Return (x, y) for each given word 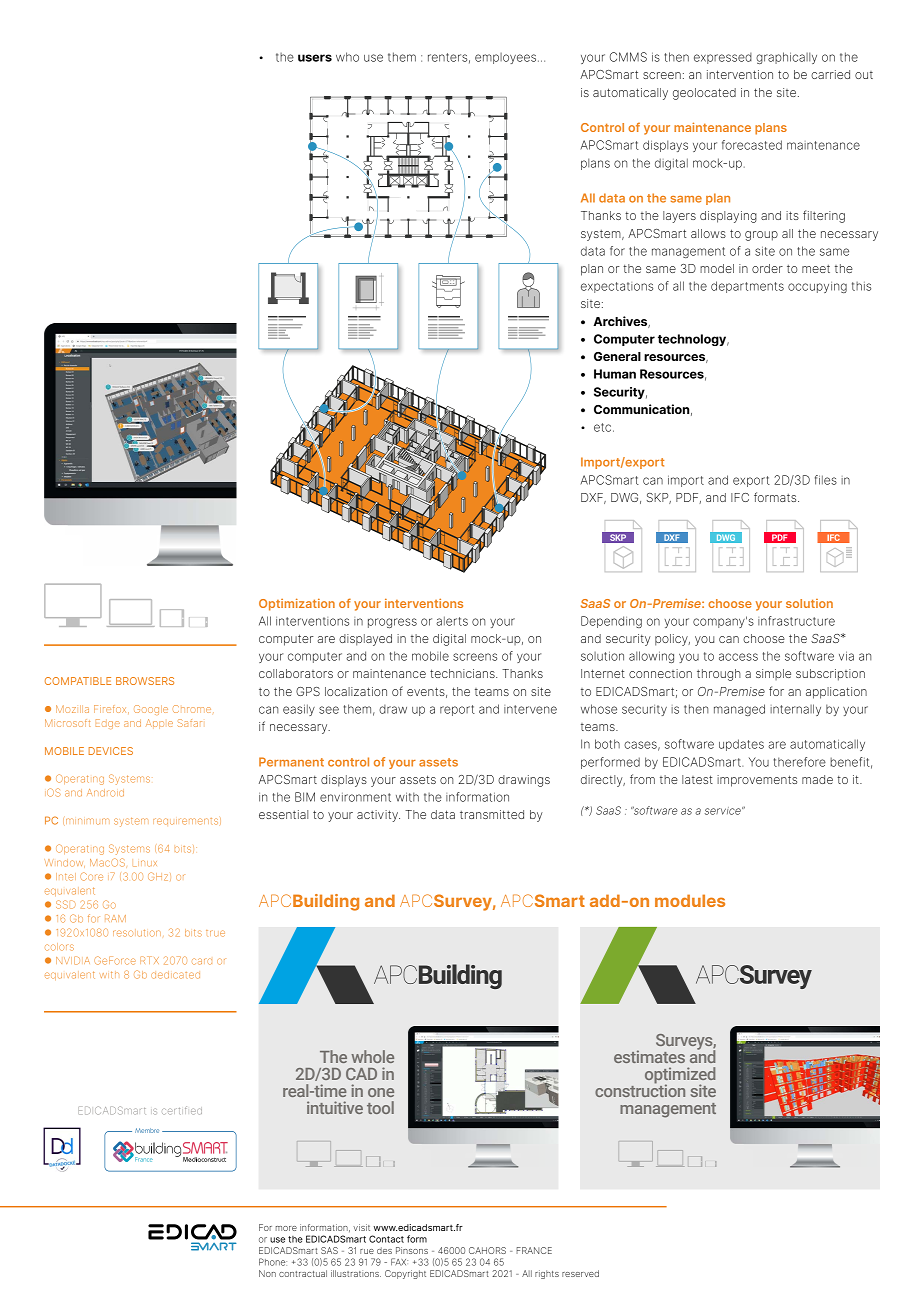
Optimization (297, 604)
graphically (786, 58)
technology (693, 340)
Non (267, 1273)
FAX (399, 1262)
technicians (463, 673)
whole (372, 1056)
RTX (149, 960)
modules (690, 900)
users (315, 58)
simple (773, 674)
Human (615, 374)
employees (505, 58)
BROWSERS (145, 681)
